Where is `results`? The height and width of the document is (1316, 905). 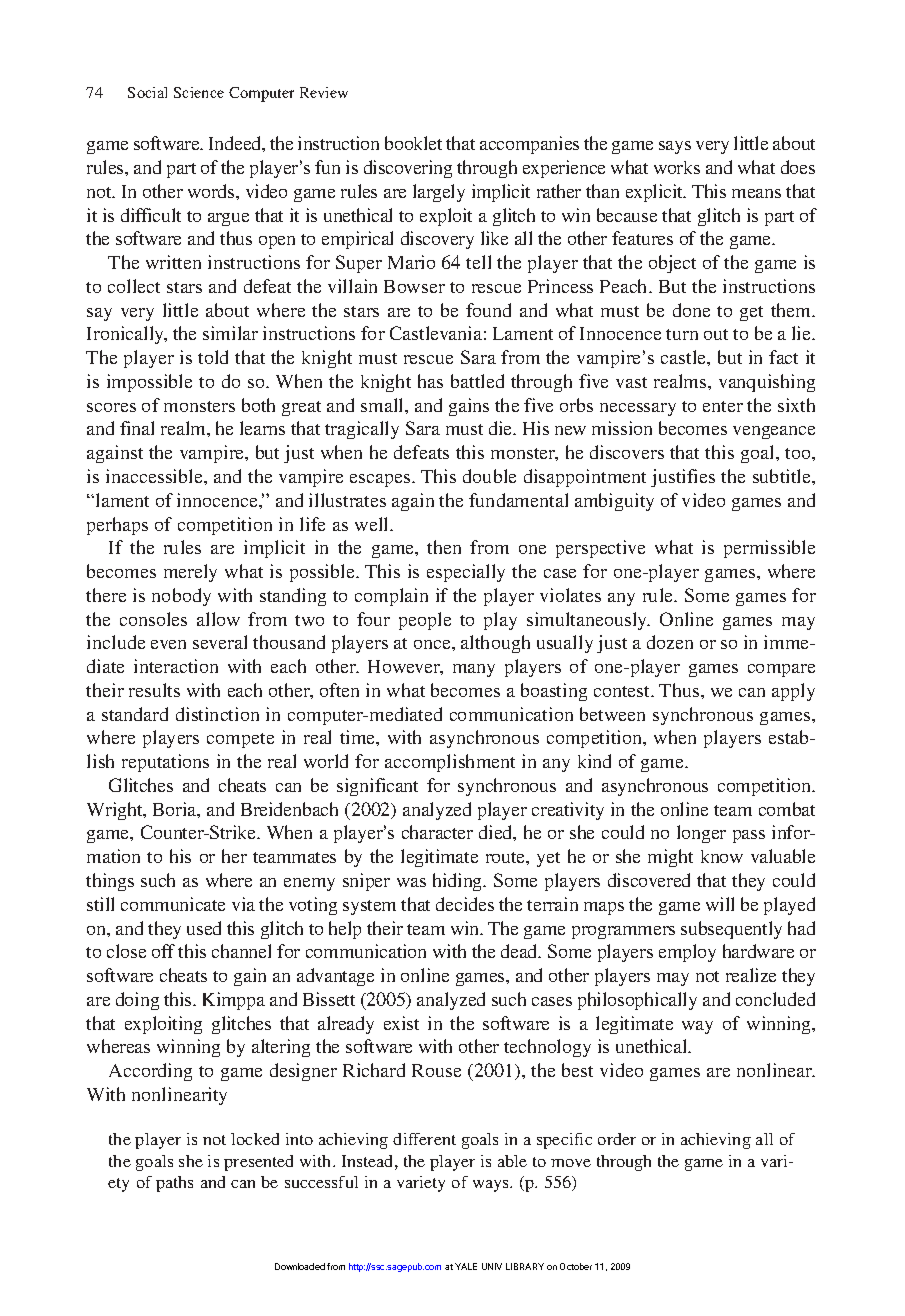 results is located at coordinates (154, 690).
